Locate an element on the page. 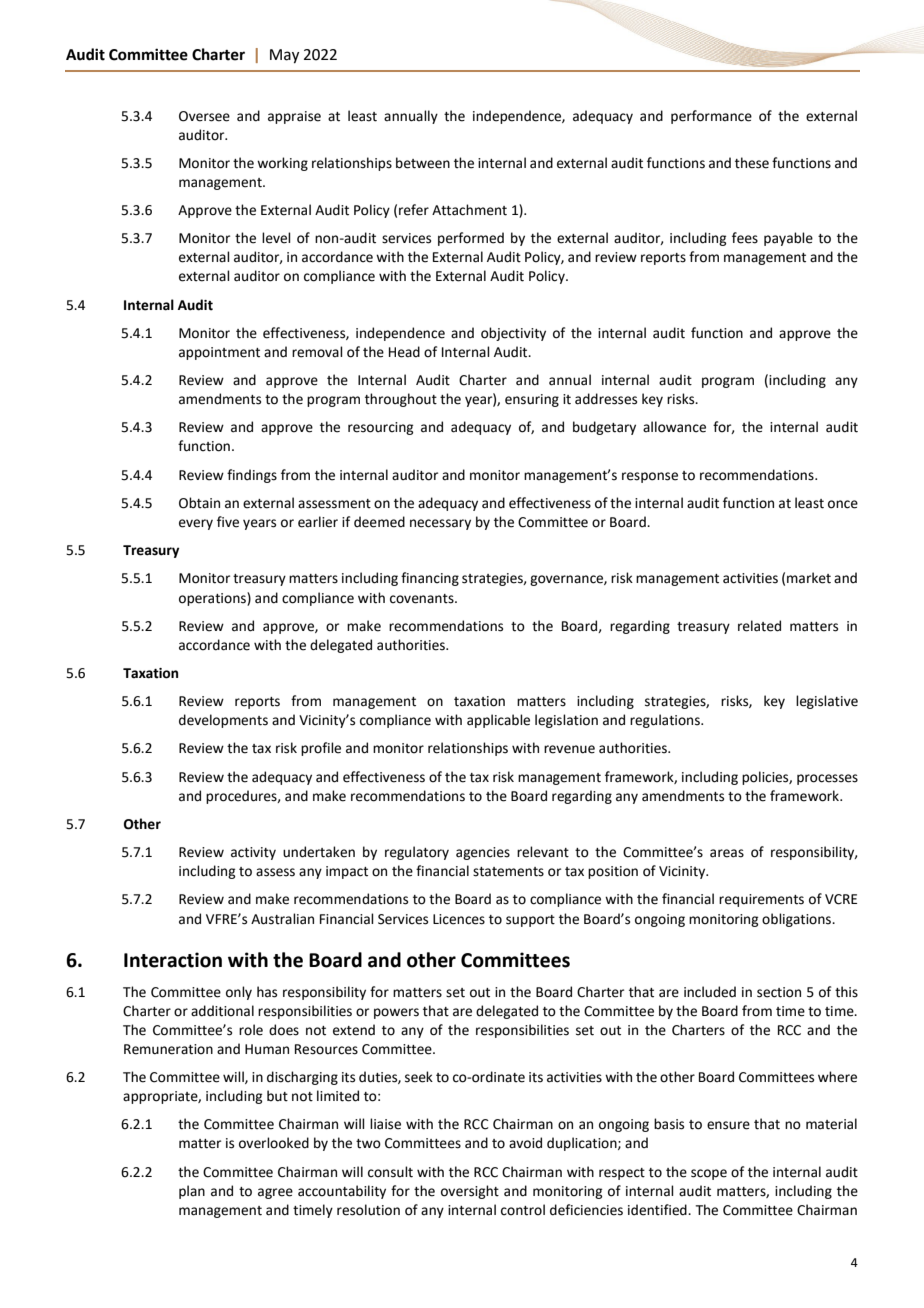 This page has width=924, height=1308. scope is located at coordinates (709, 1174).
